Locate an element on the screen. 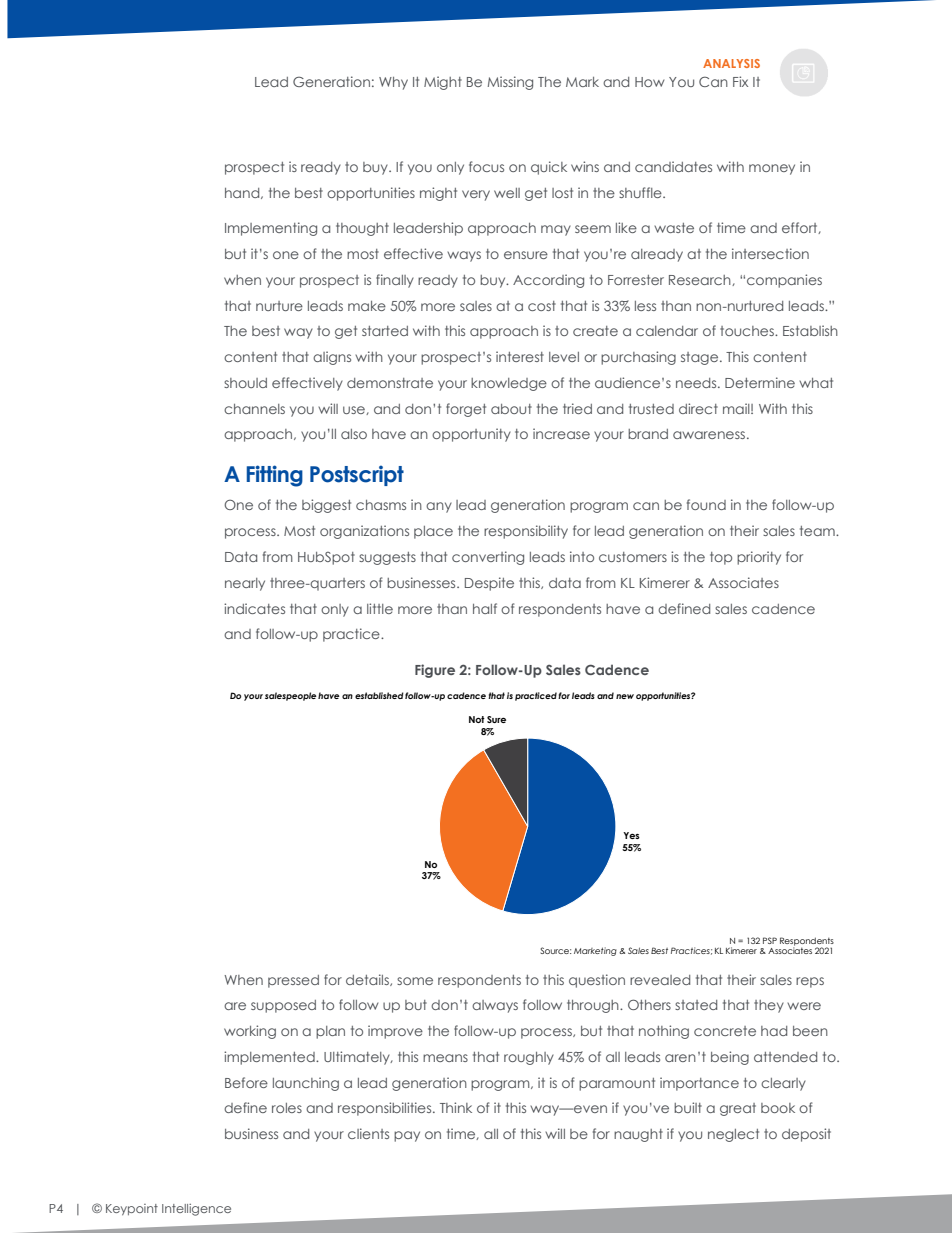  Yes is located at coordinates (631, 835).
